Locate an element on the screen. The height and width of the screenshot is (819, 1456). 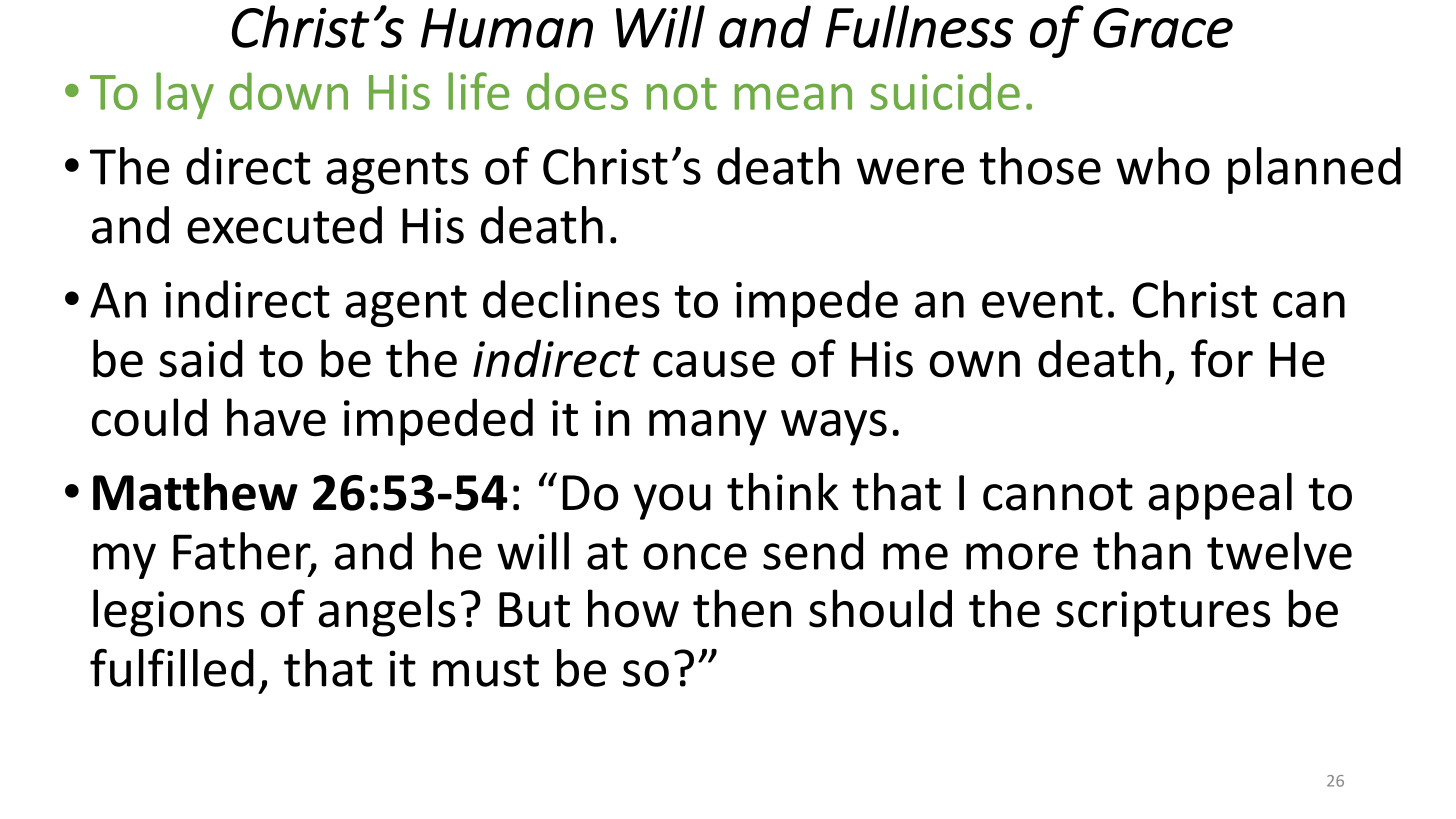
Grace is located at coordinates (1163, 28).
